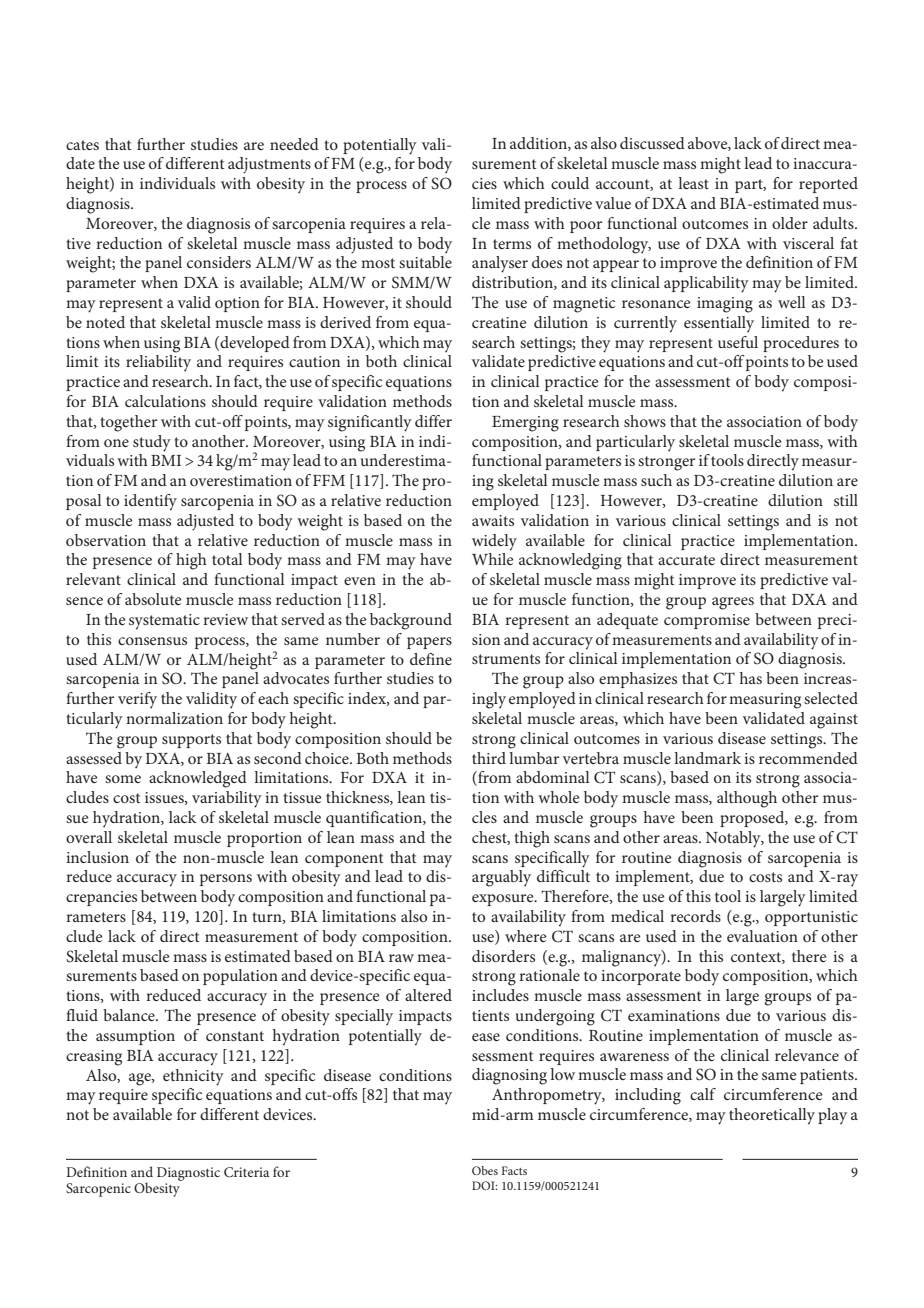  I want to click on landmark, so click(707, 758).
